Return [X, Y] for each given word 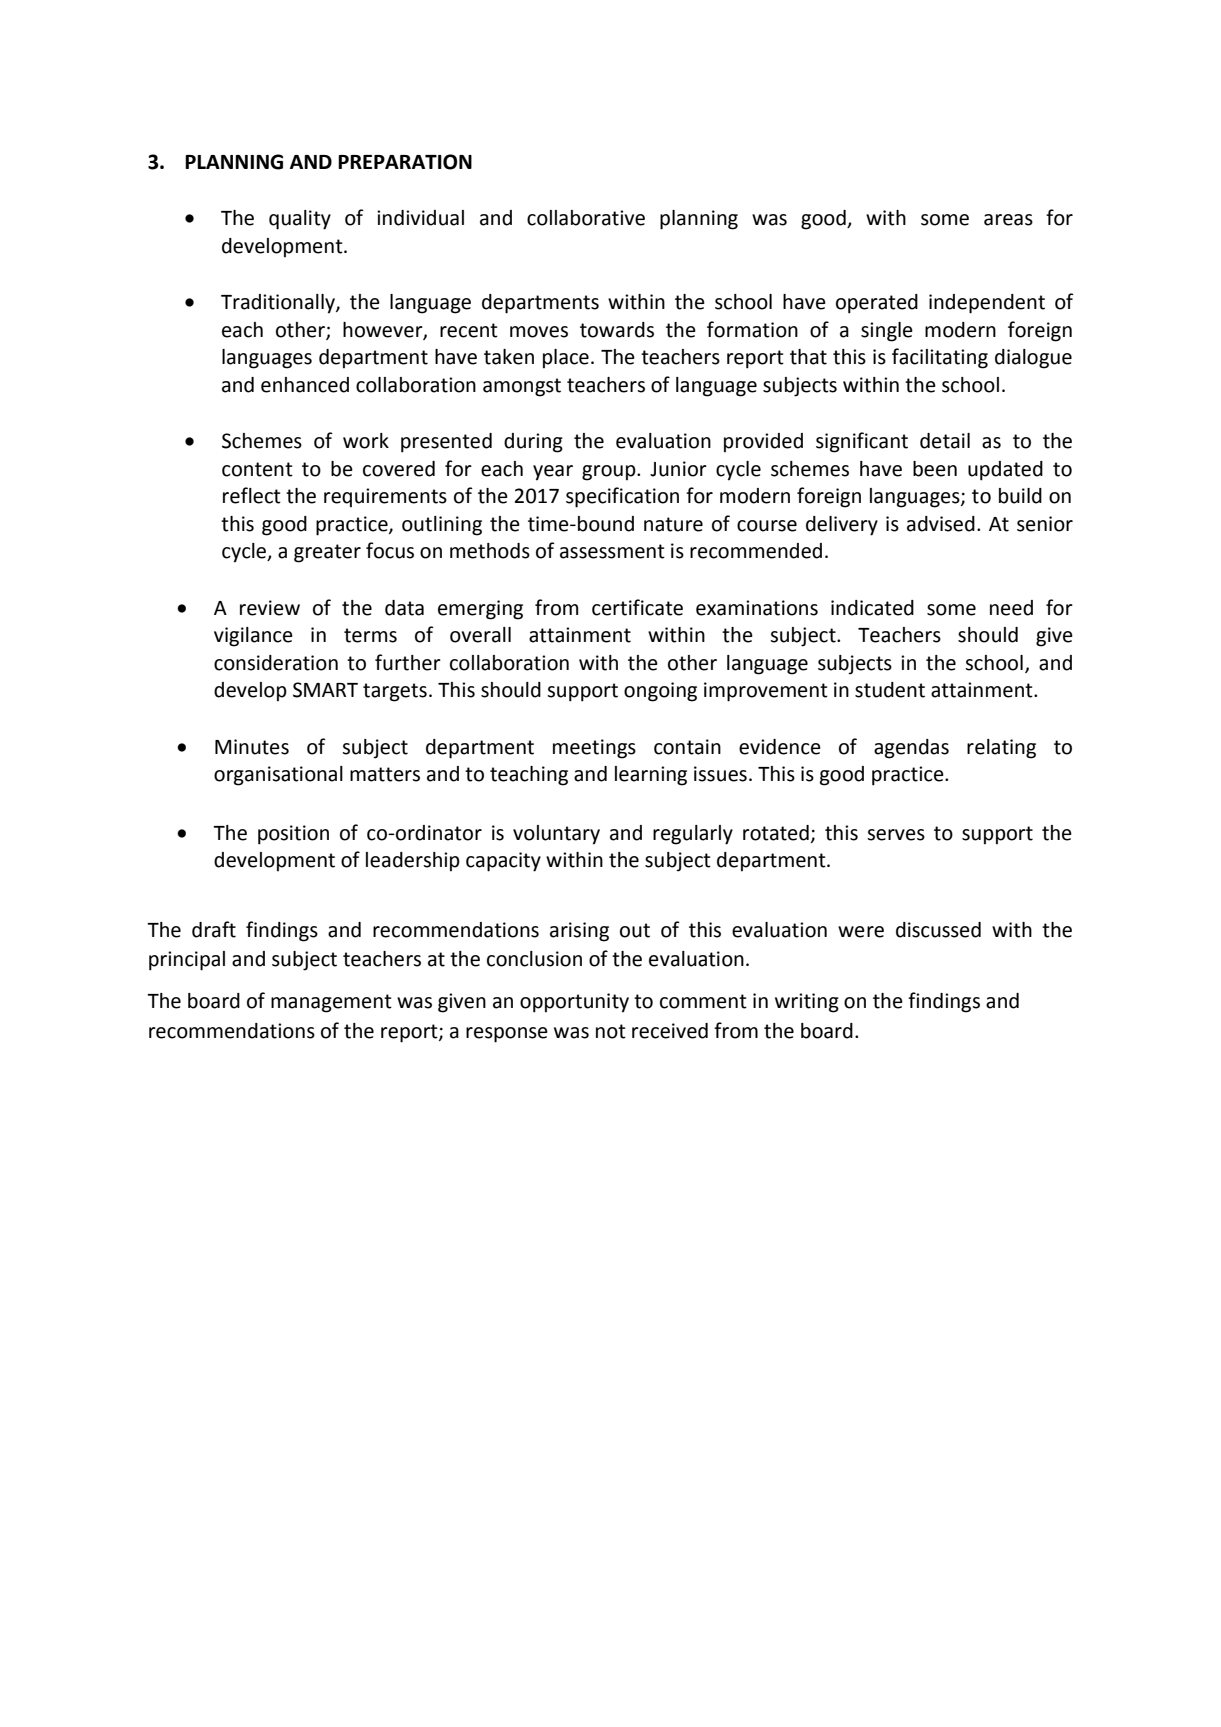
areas [1008, 220]
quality [300, 220]
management [331, 1003]
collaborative [586, 218]
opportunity [574, 1003]
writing [807, 1003]
